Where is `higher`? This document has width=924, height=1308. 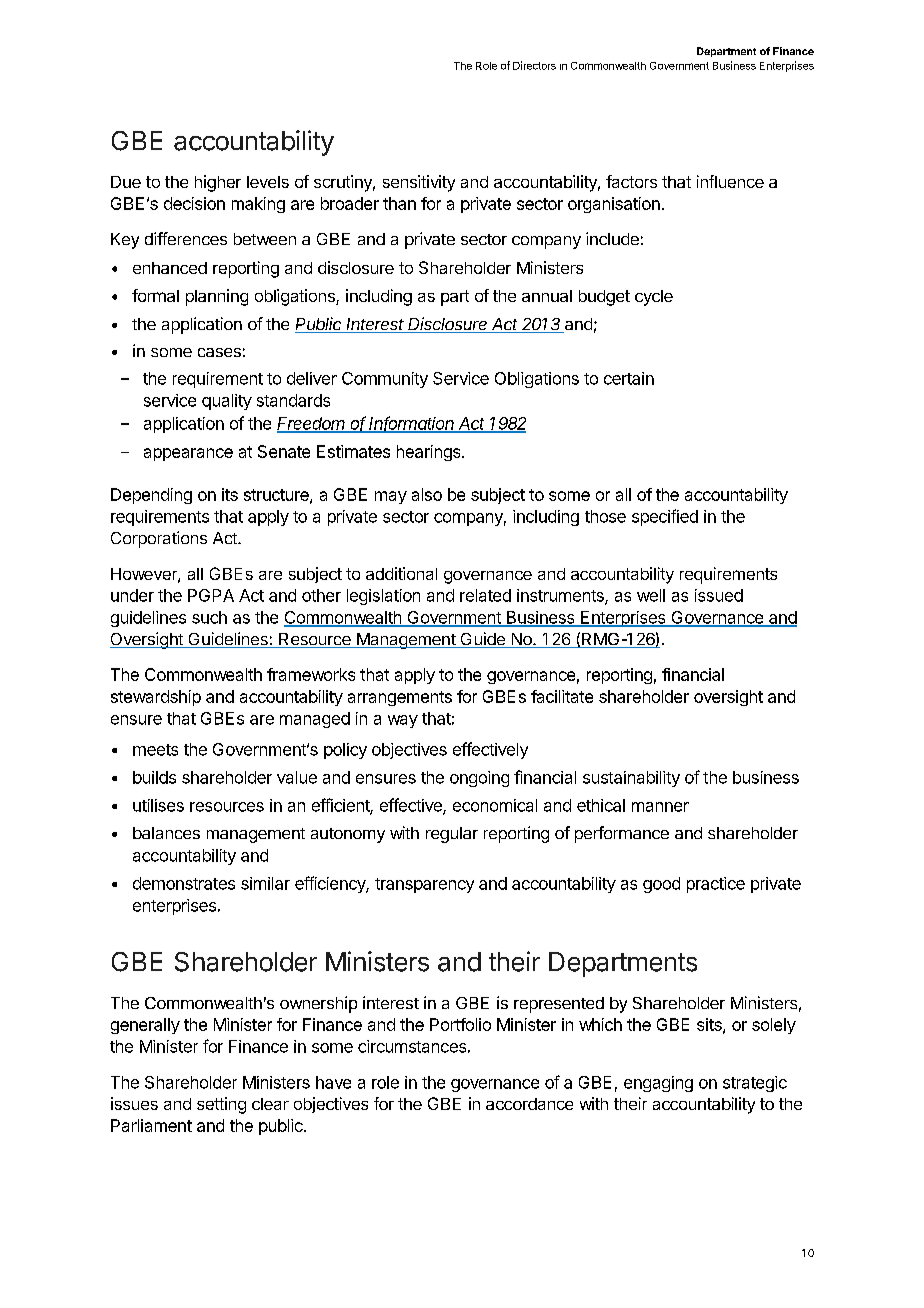 higher is located at coordinates (218, 183).
